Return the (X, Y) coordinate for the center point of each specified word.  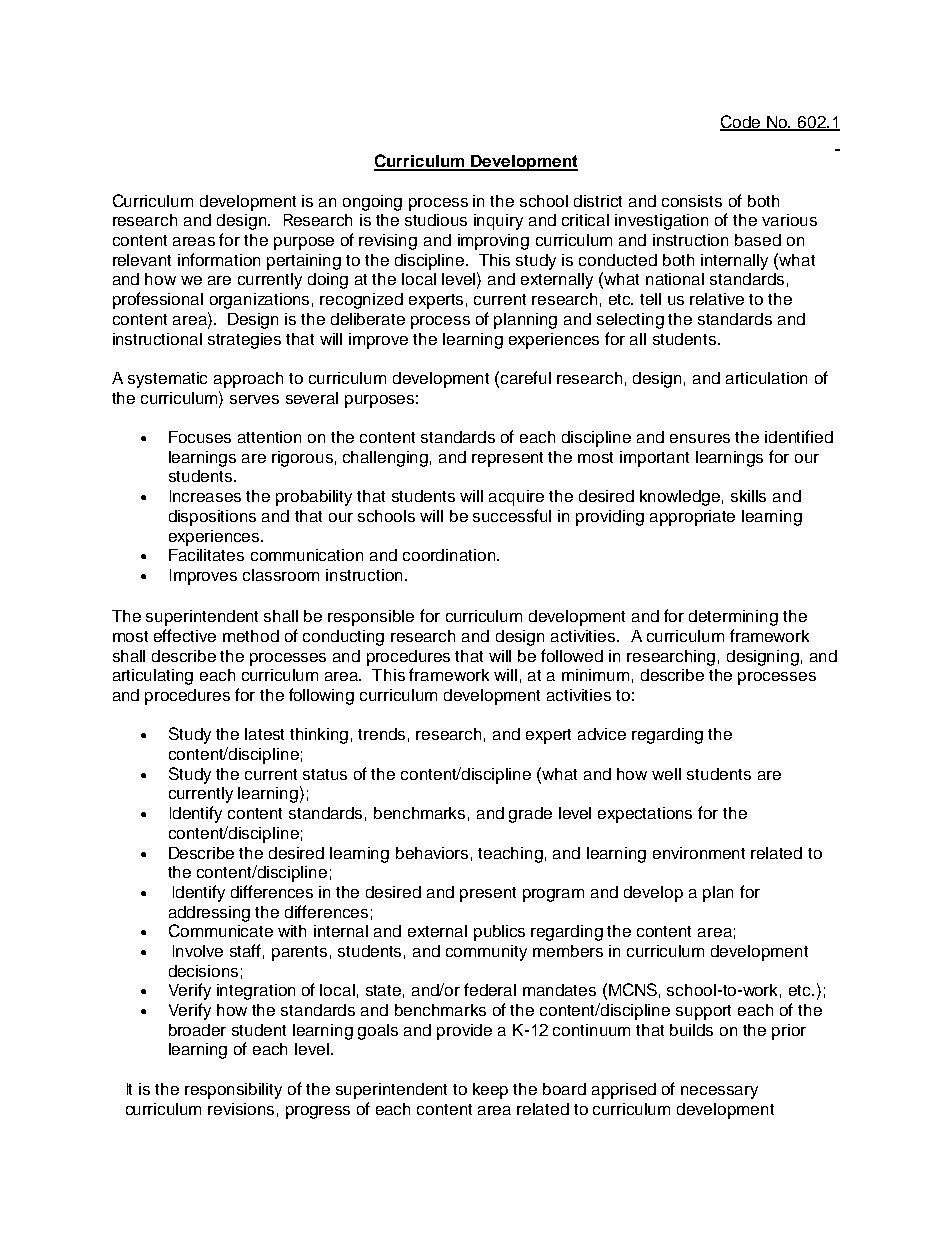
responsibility (233, 1091)
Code (741, 123)
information (219, 259)
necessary (719, 1092)
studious (436, 220)
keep (490, 1091)
